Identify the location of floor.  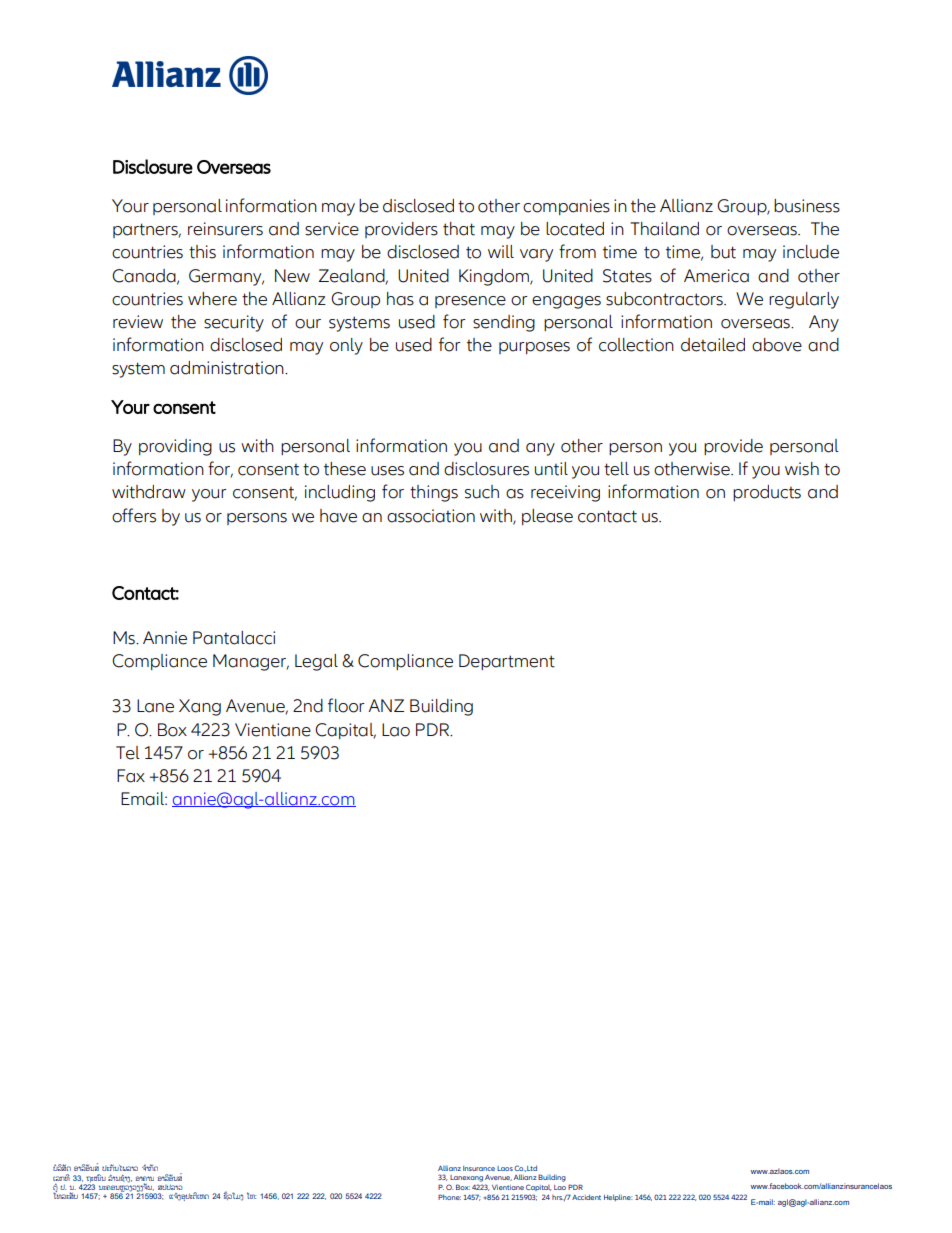
(346, 705).
